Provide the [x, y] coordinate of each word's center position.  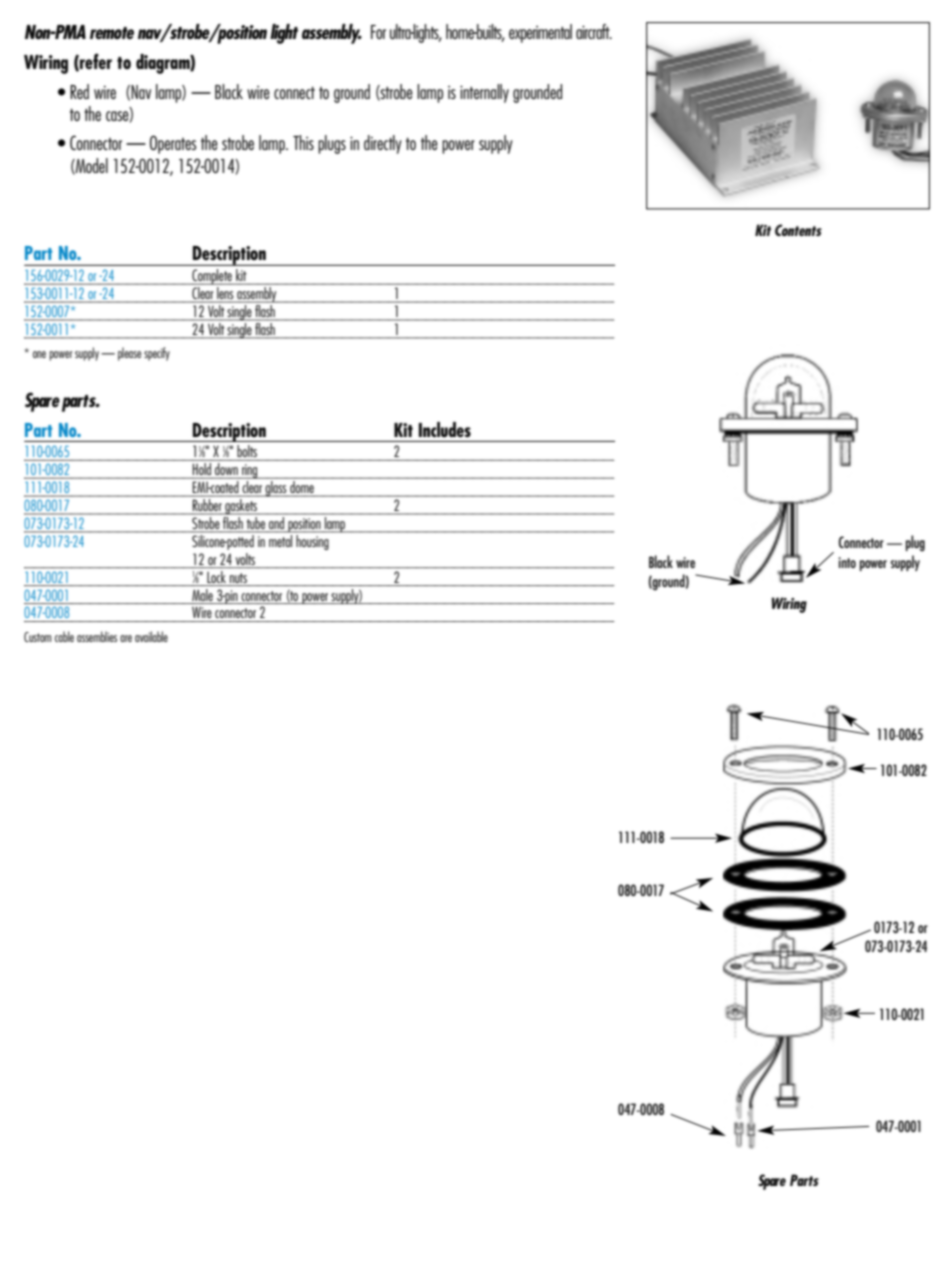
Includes [445, 429]
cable [64, 636]
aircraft [594, 31]
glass [276, 487]
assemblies [97, 636]
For [378, 32]
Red [79, 91]
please [129, 354]
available [151, 636]
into [847, 562]
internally [484, 93]
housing [313, 541]
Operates [173, 144]
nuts [238, 578]
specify [157, 354]
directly [383, 144]
